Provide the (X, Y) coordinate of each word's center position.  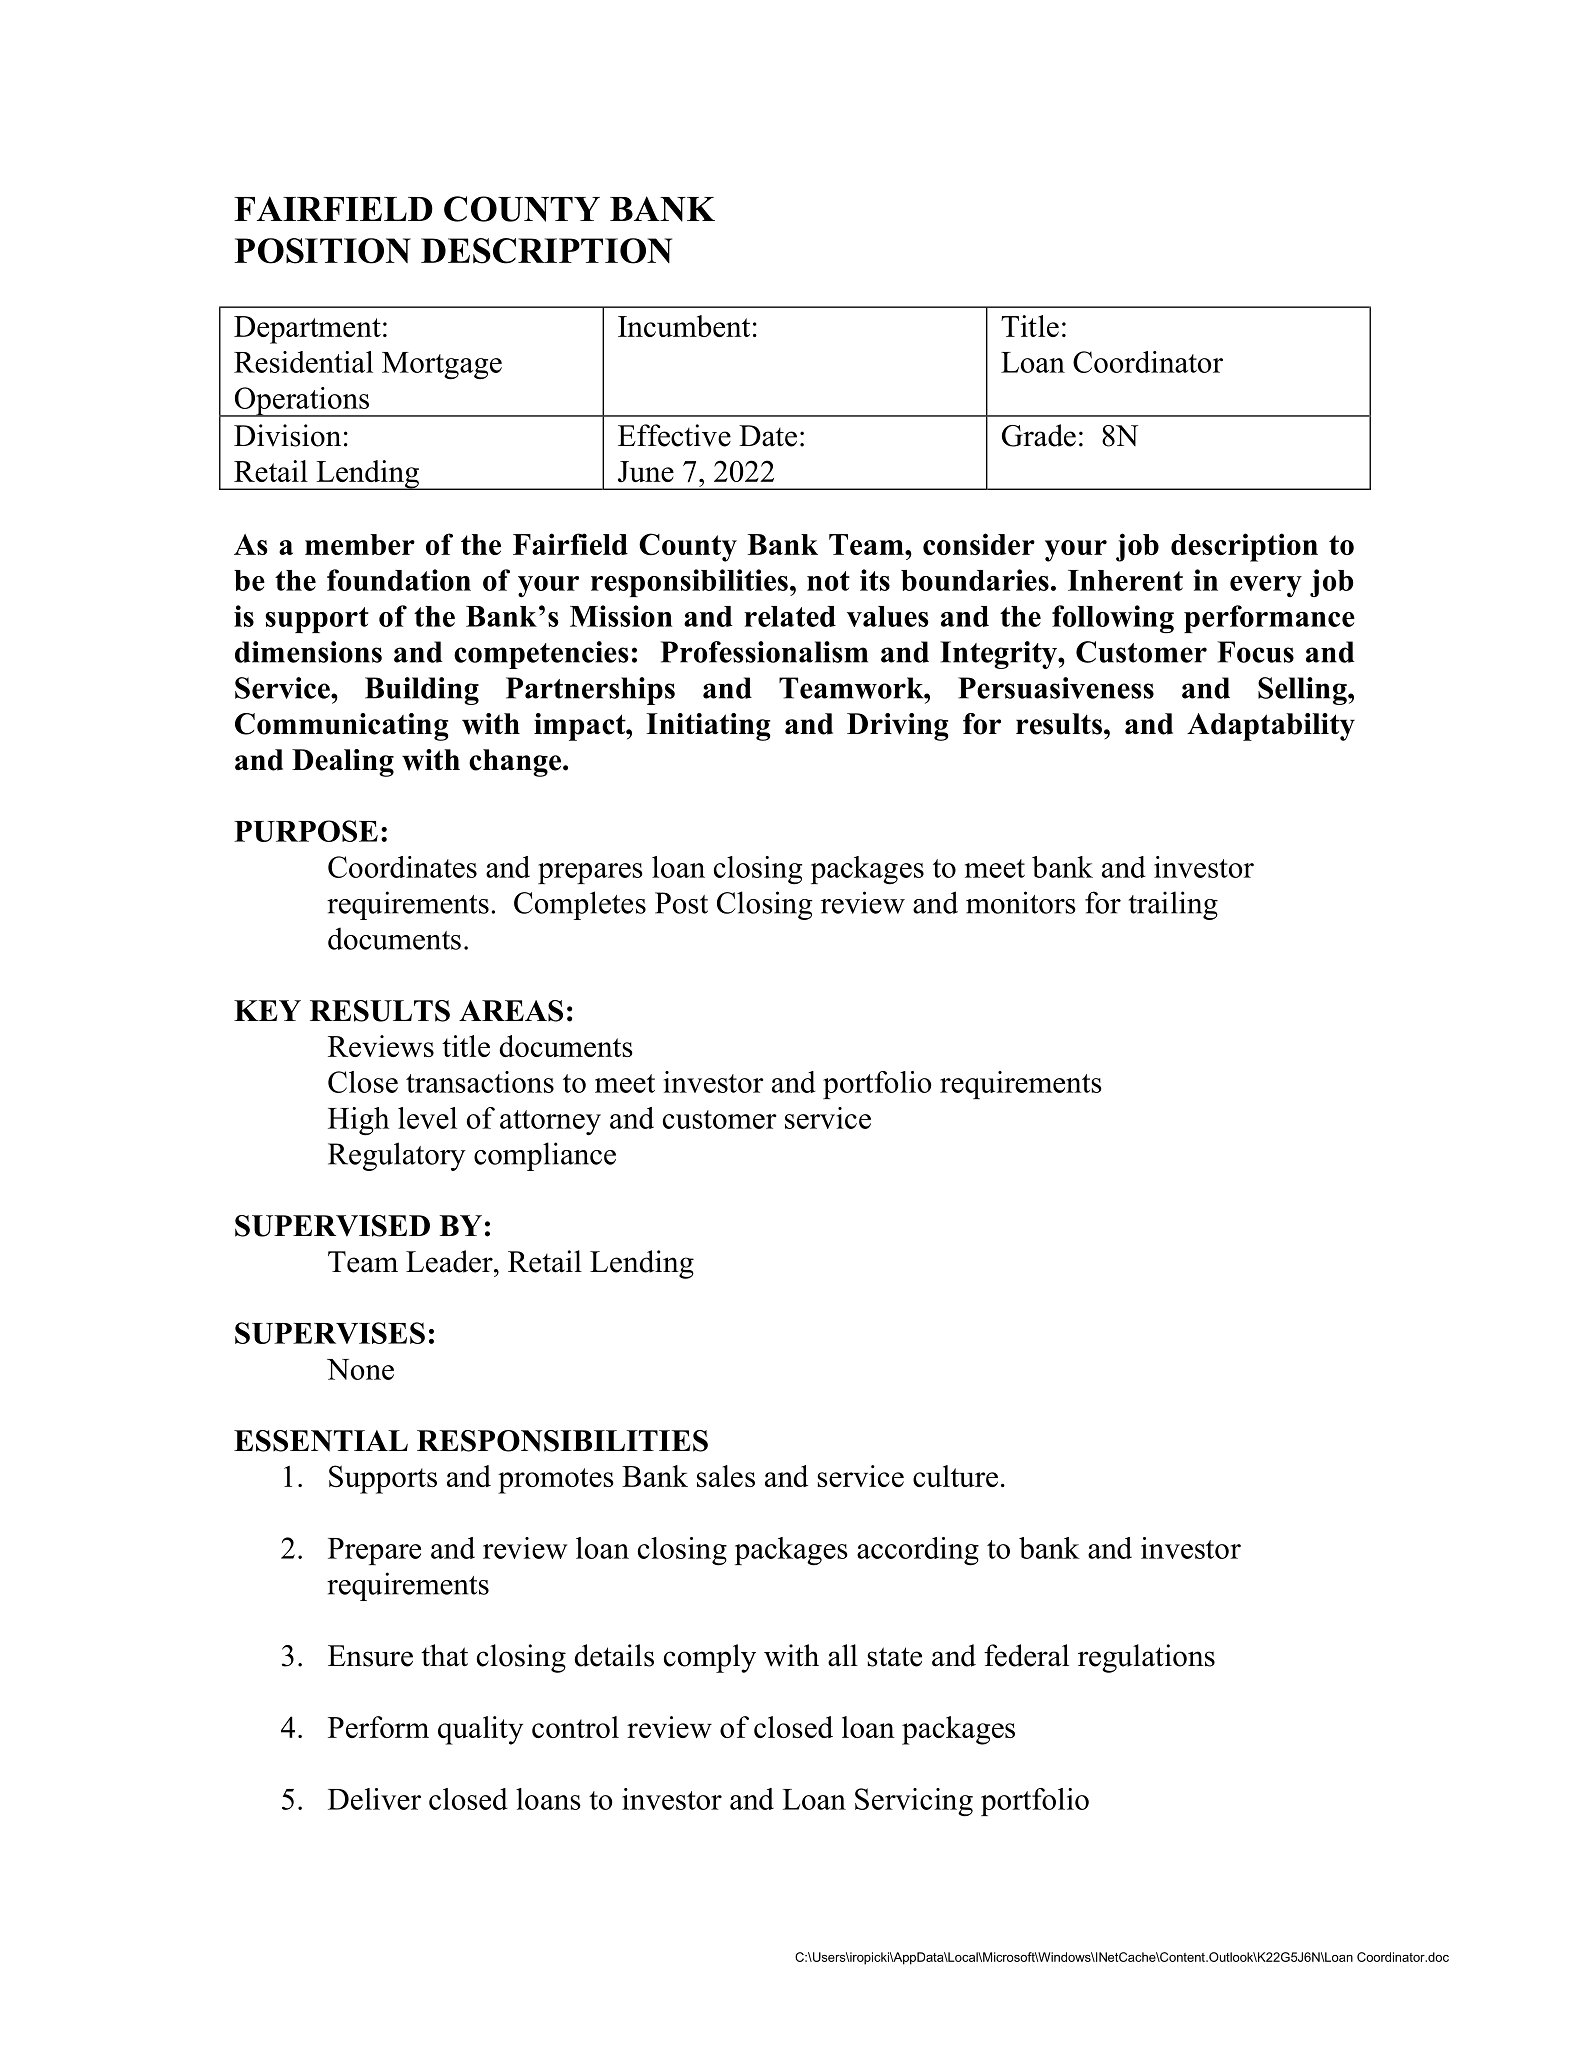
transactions (480, 1082)
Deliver (374, 1799)
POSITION (322, 251)
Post (681, 903)
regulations (1146, 1658)
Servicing (914, 1802)
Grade (1039, 435)
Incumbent (684, 326)
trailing (1173, 905)
